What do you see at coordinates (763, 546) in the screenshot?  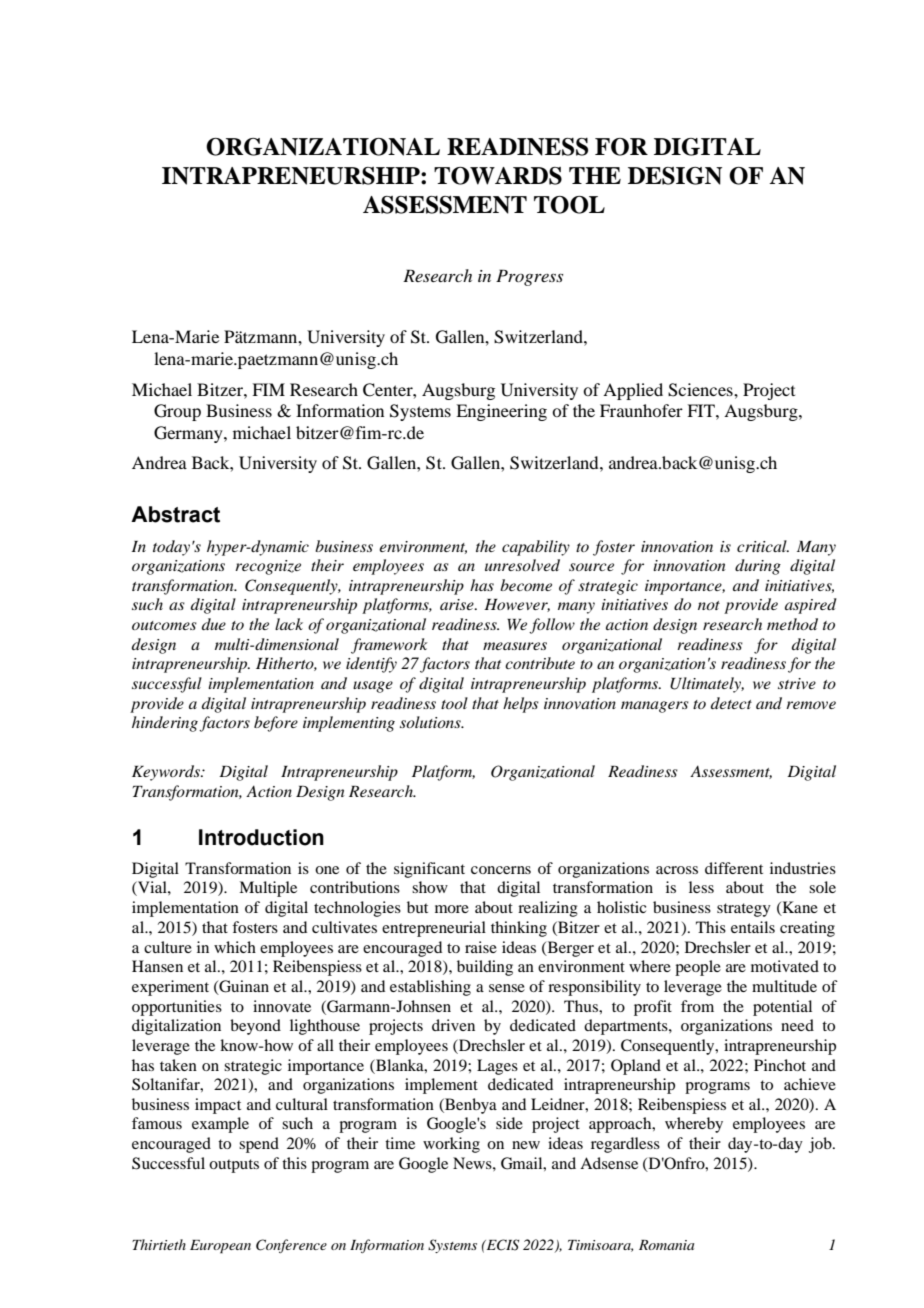 I see `critical` at bounding box center [763, 546].
